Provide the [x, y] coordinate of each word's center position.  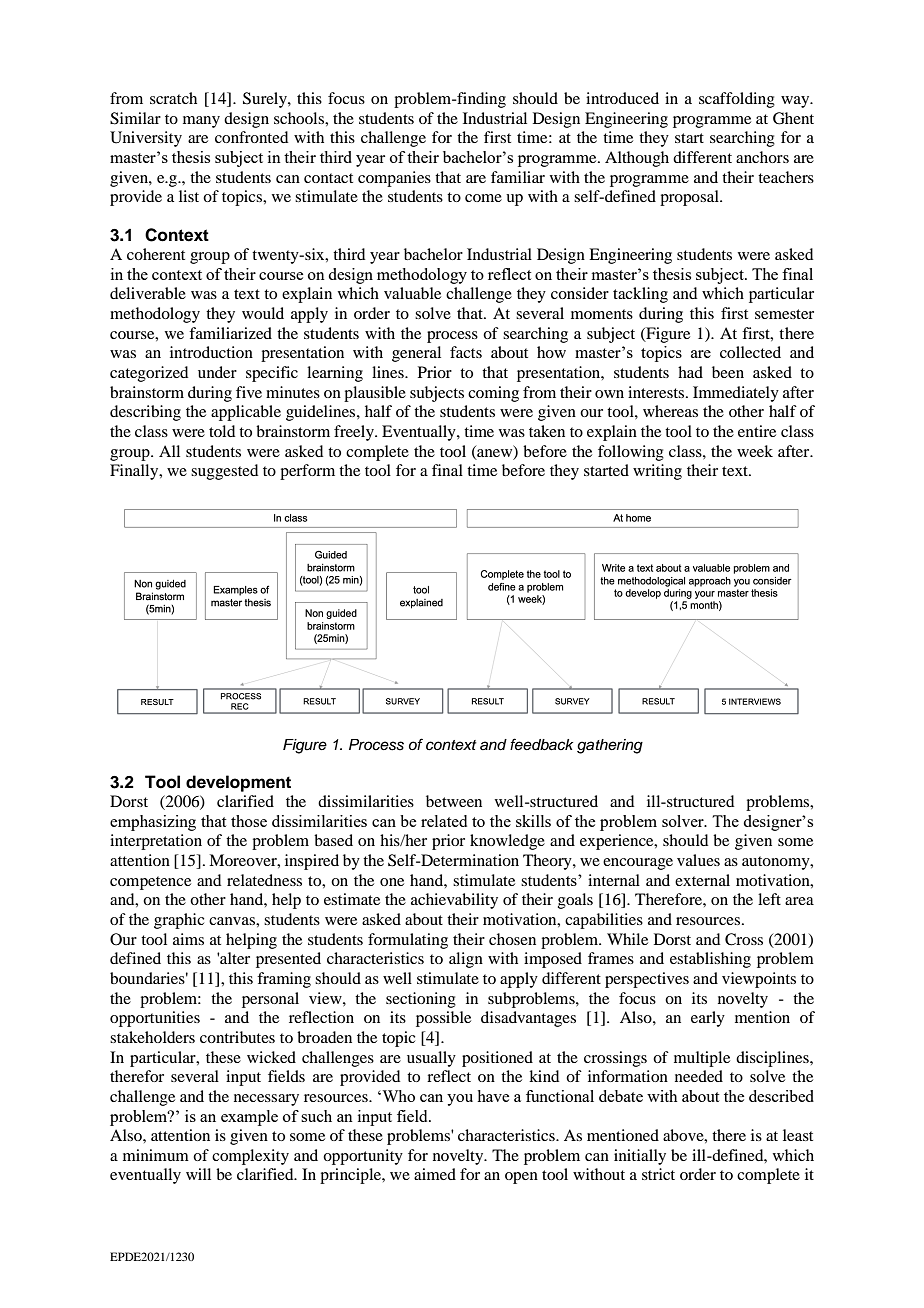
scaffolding [737, 100]
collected [750, 352]
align [466, 960]
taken [547, 431]
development [238, 783]
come [483, 198]
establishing [710, 960]
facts [466, 352]
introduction [211, 352]
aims [188, 939]
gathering [610, 746]
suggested [224, 472]
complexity [250, 1157]
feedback [541, 744]
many [201, 122]
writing [657, 472]
